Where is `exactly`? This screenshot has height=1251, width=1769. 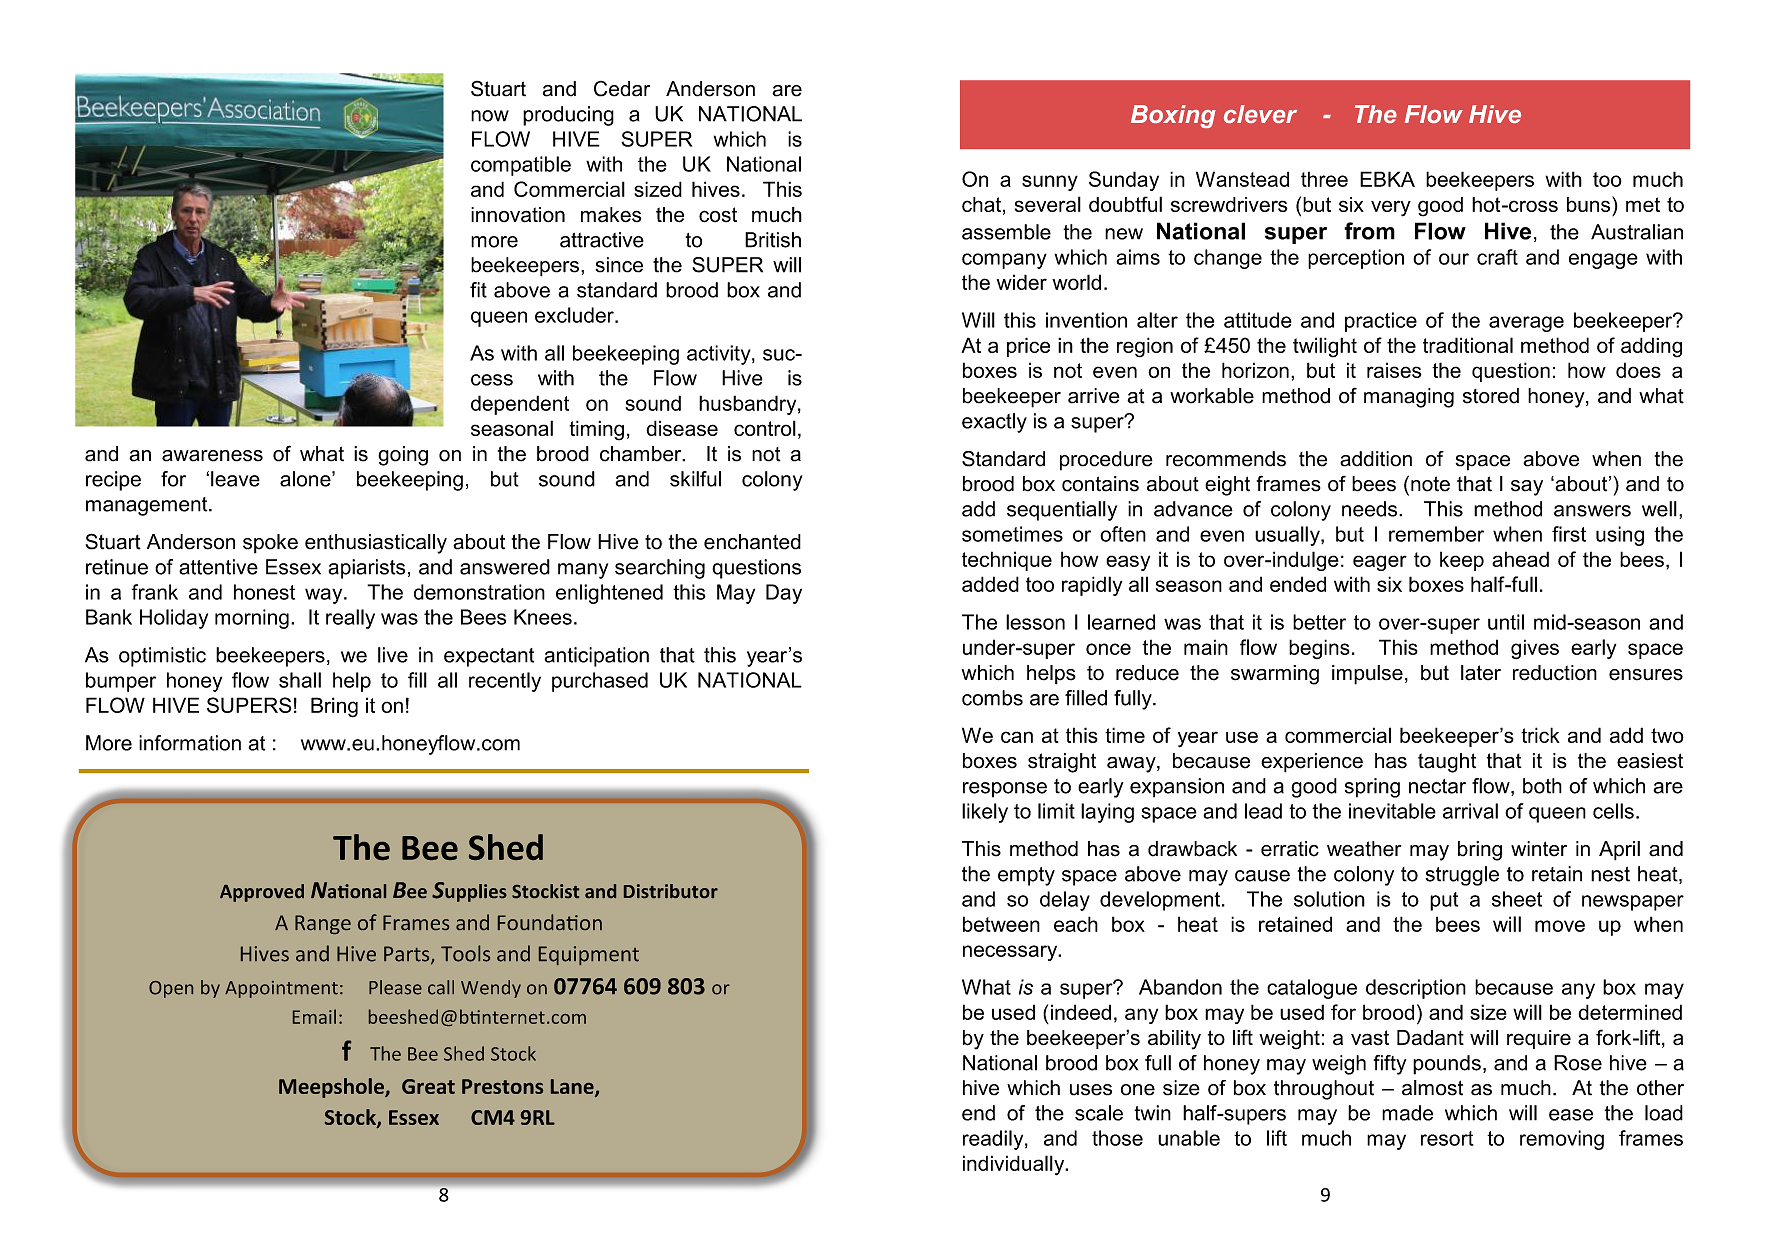
exactly is located at coordinates (994, 423).
